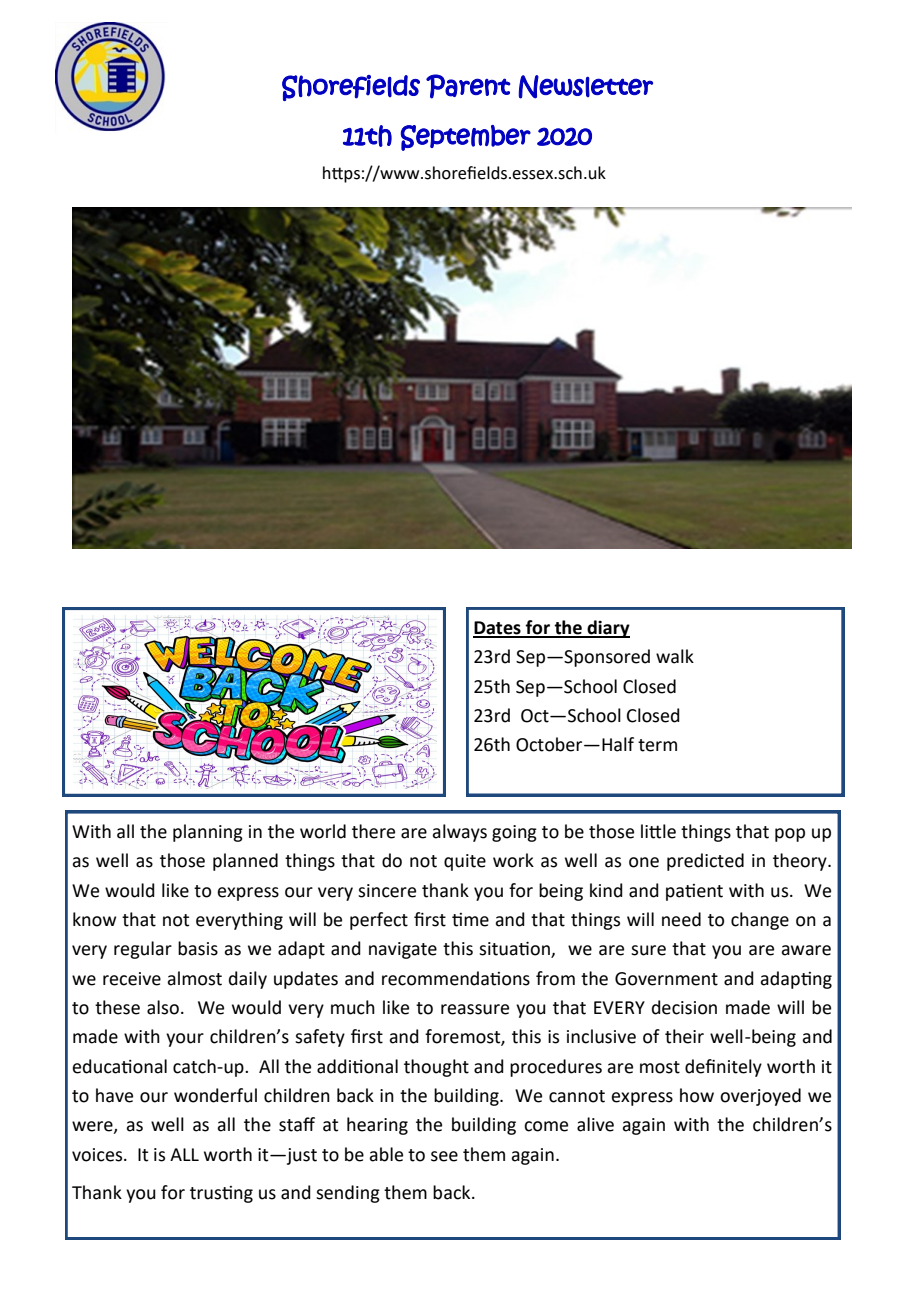 This document has width=924, height=1308. I want to click on trusting, so click(221, 1194).
